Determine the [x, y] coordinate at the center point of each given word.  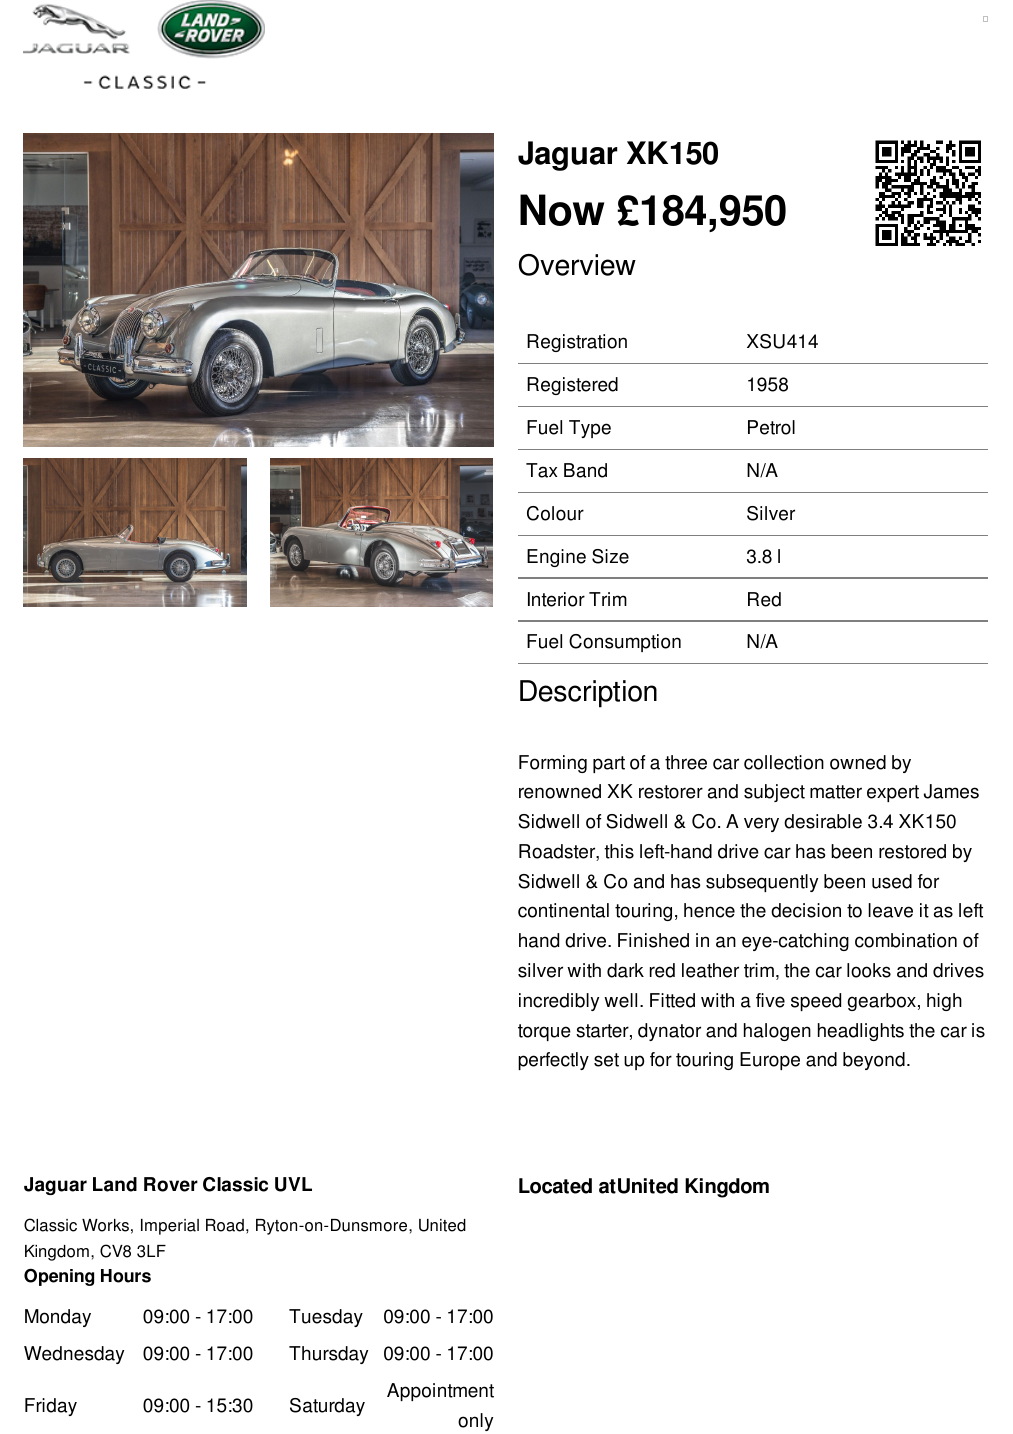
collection [784, 762]
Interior [556, 599]
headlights [861, 1032]
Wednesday [74, 1355]
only [475, 1422]
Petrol [771, 427]
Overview [577, 265]
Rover [171, 1184]
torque [544, 1032]
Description [588, 694]
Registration [577, 343]
